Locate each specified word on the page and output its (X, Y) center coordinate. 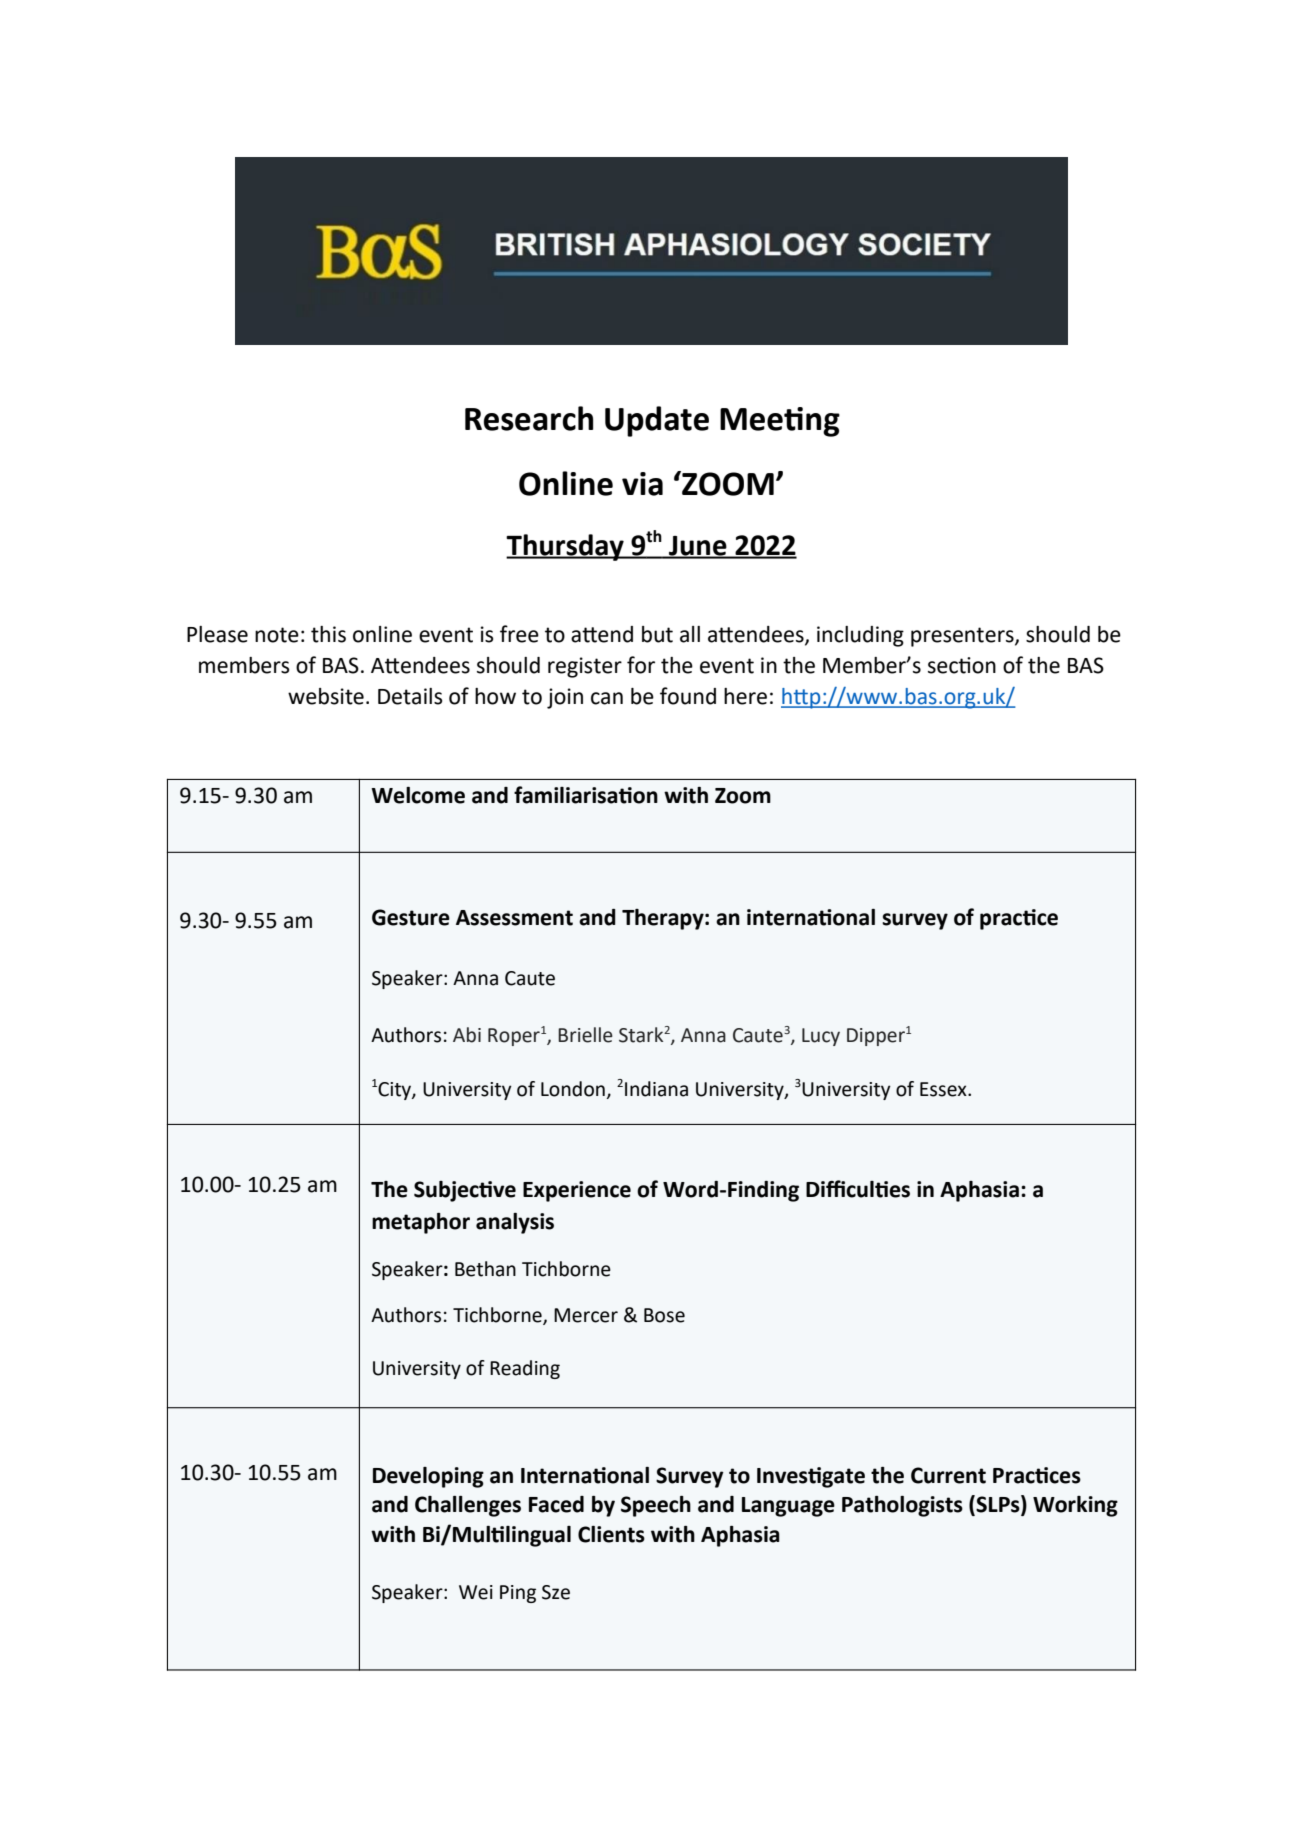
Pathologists (902, 1506)
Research (529, 418)
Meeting (780, 422)
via (642, 484)
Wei (476, 1592)
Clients (611, 1534)
